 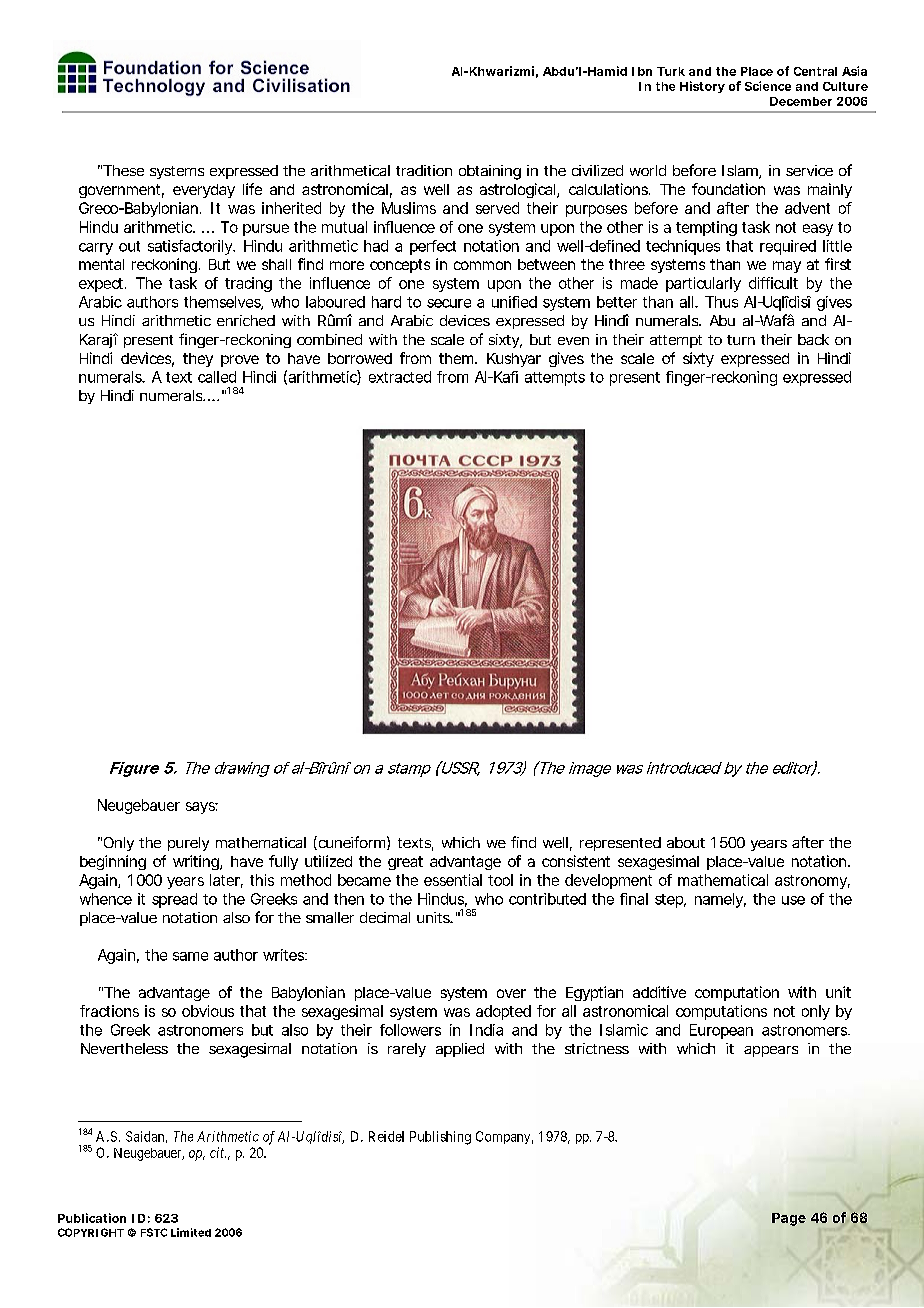 What do you see at coordinates (768, 86) in the screenshot?
I see `Science` at bounding box center [768, 86].
